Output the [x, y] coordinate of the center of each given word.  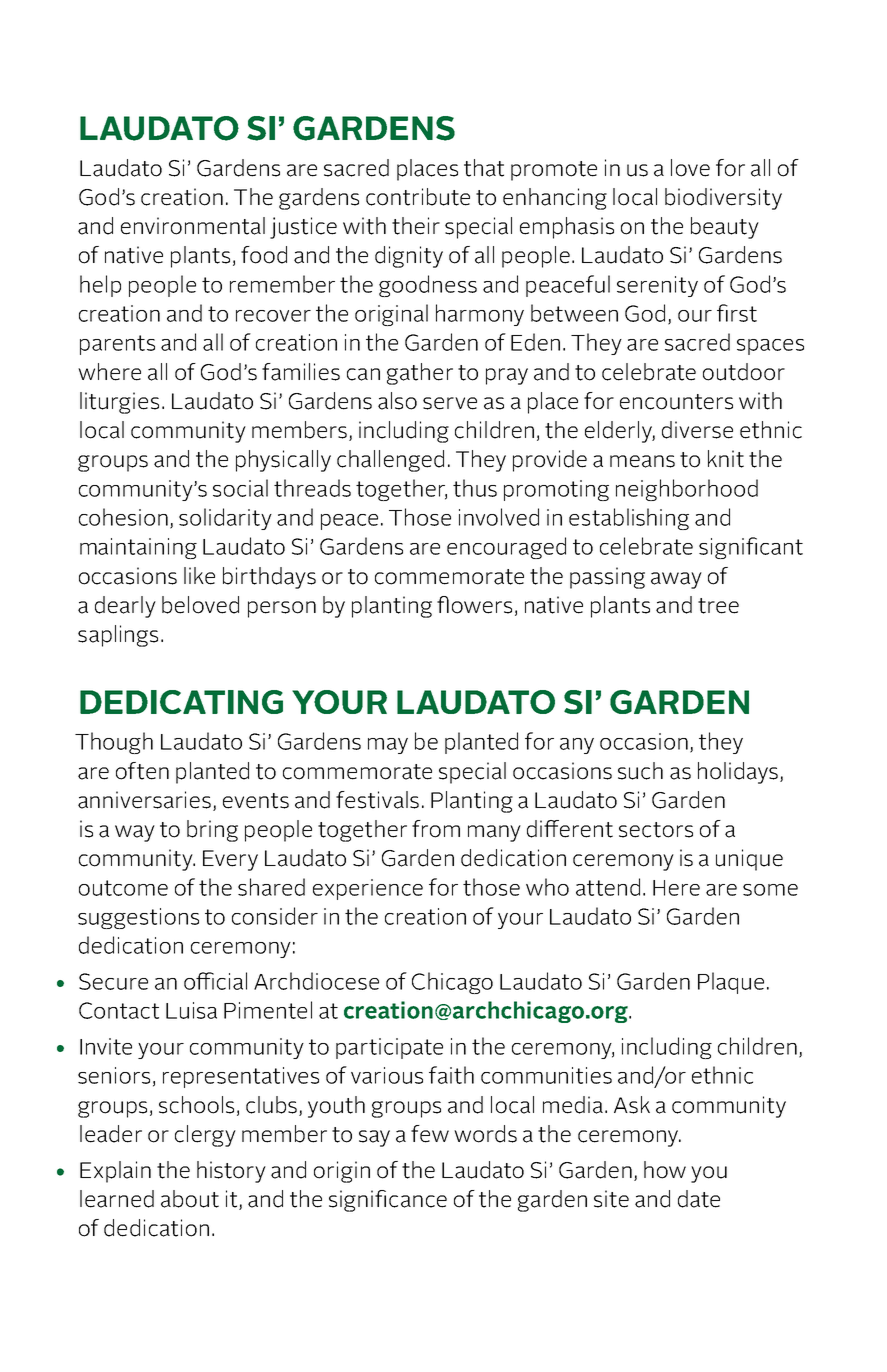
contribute [418, 197]
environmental [193, 226]
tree [718, 606]
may [388, 746]
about [190, 1199]
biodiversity [723, 199]
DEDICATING [181, 702]
